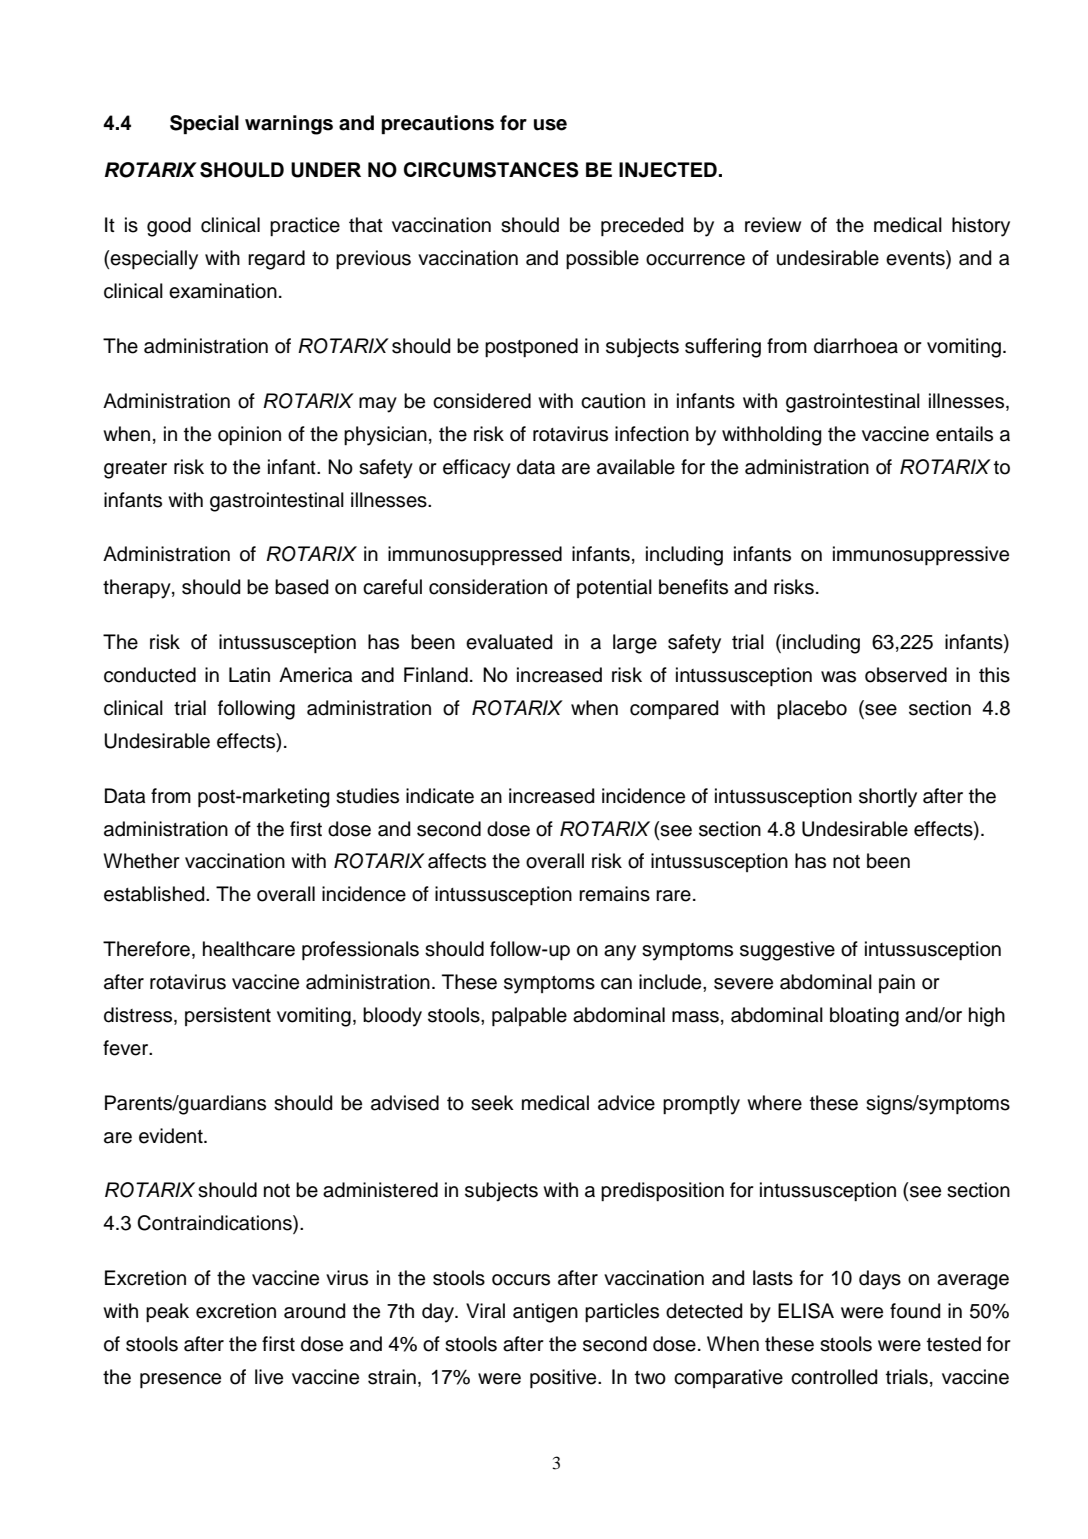 This image has width=1088, height=1539. What do you see at coordinates (674, 709) in the image?
I see `compared` at bounding box center [674, 709].
